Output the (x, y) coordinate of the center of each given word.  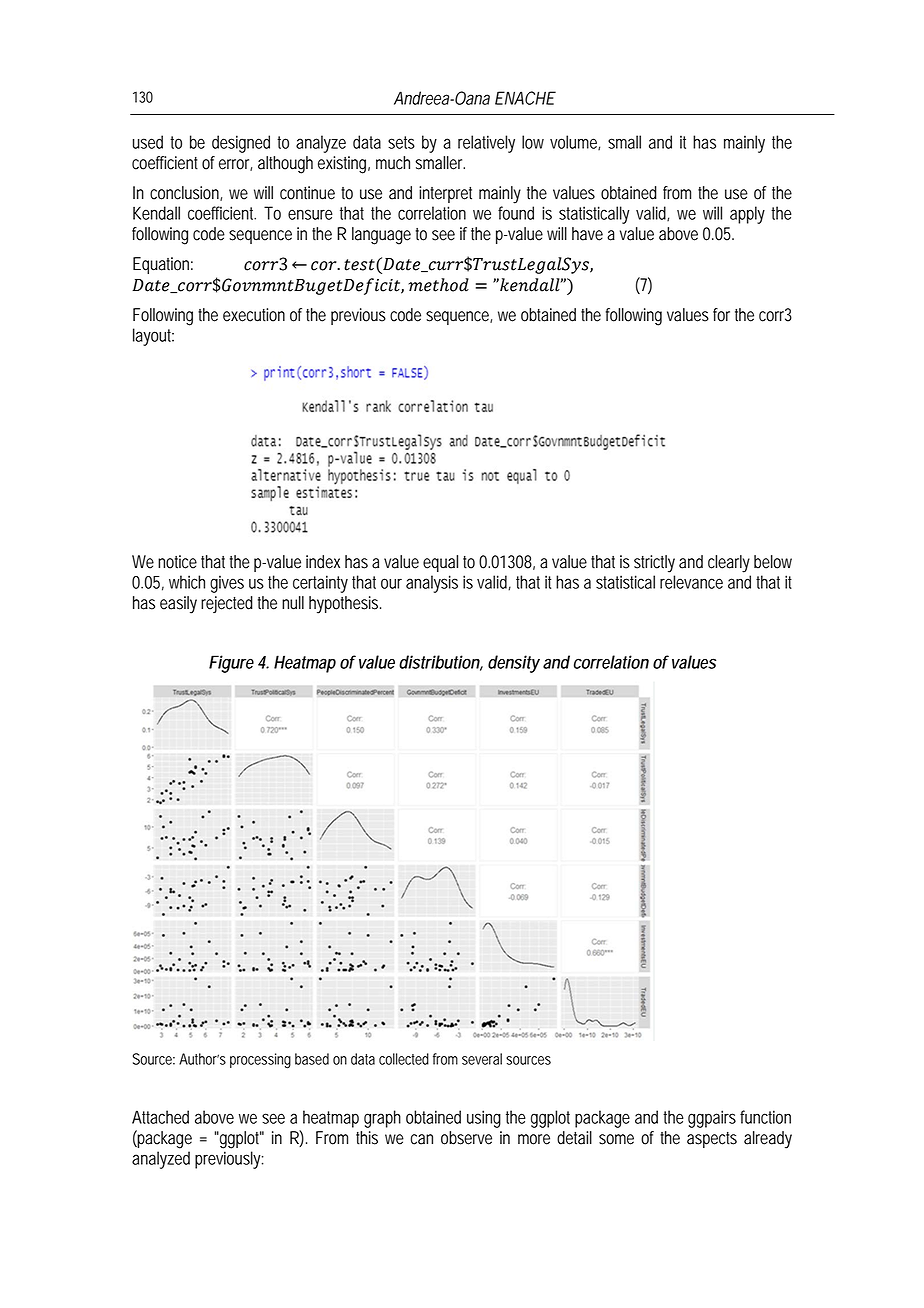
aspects (712, 1140)
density (514, 664)
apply (747, 215)
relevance (691, 582)
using (484, 1119)
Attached (160, 1117)
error (235, 165)
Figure (231, 664)
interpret (445, 194)
